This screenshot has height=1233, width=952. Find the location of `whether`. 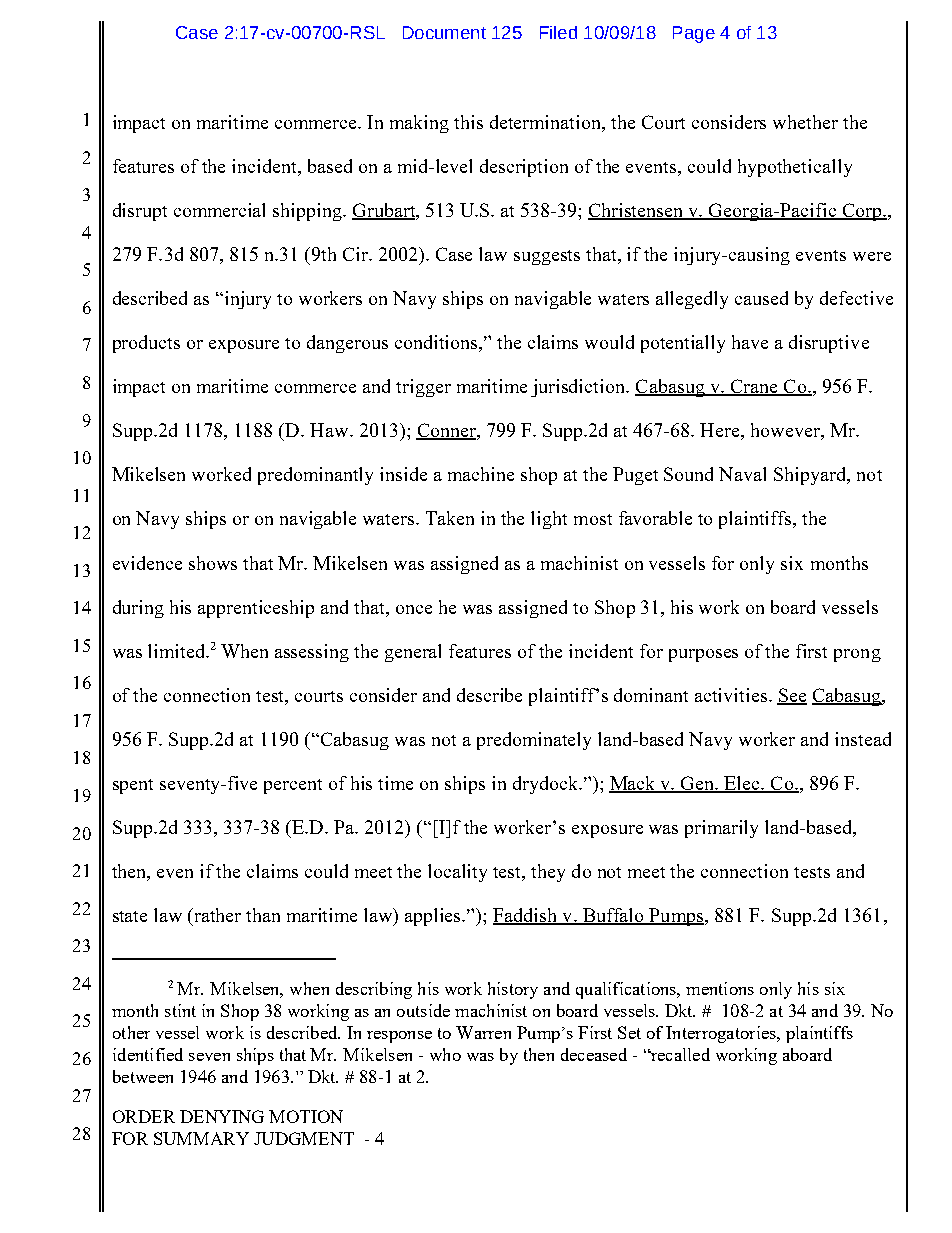

whether is located at coordinates (805, 122).
